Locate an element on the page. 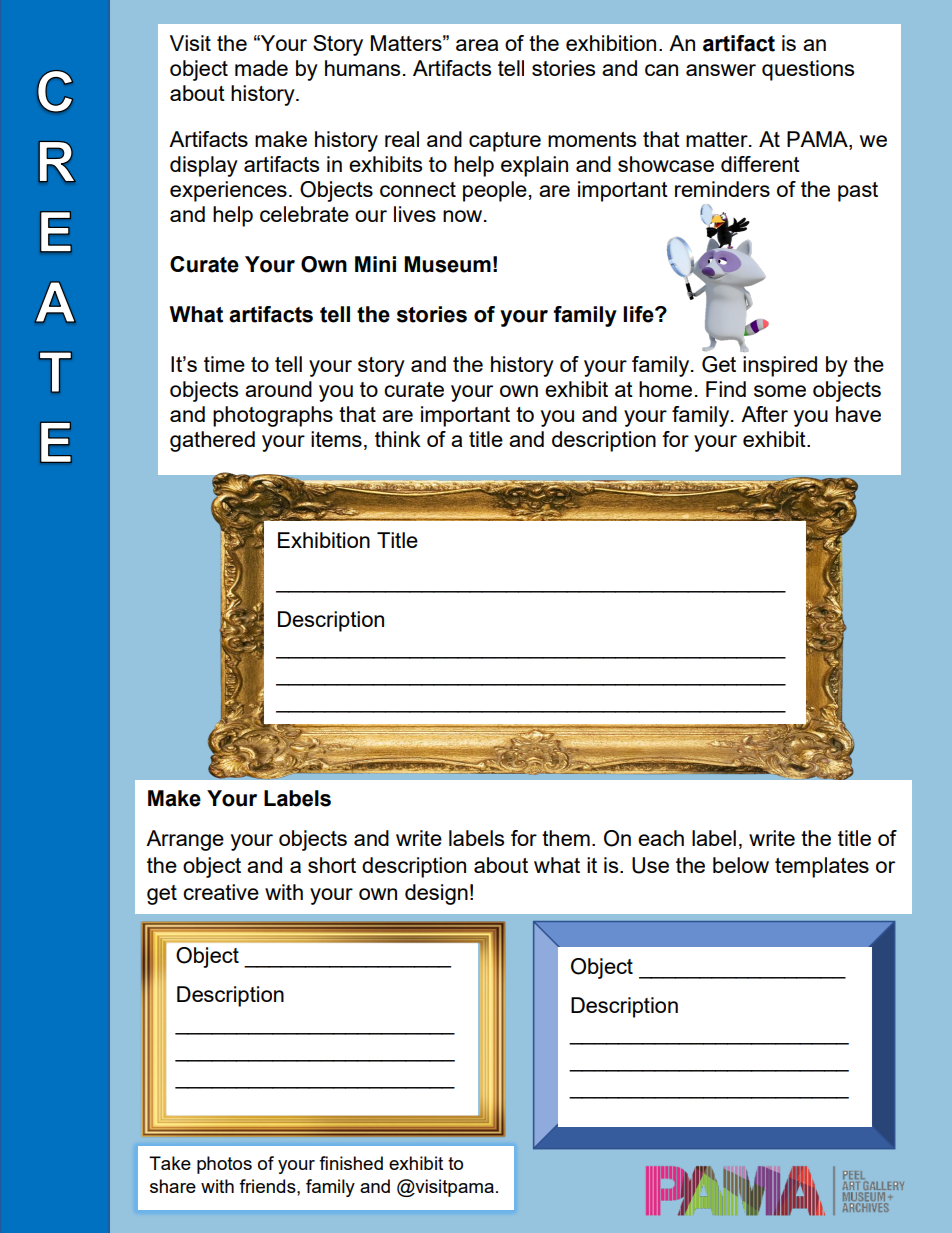 The image size is (952, 1233). templates is located at coordinates (822, 867).
